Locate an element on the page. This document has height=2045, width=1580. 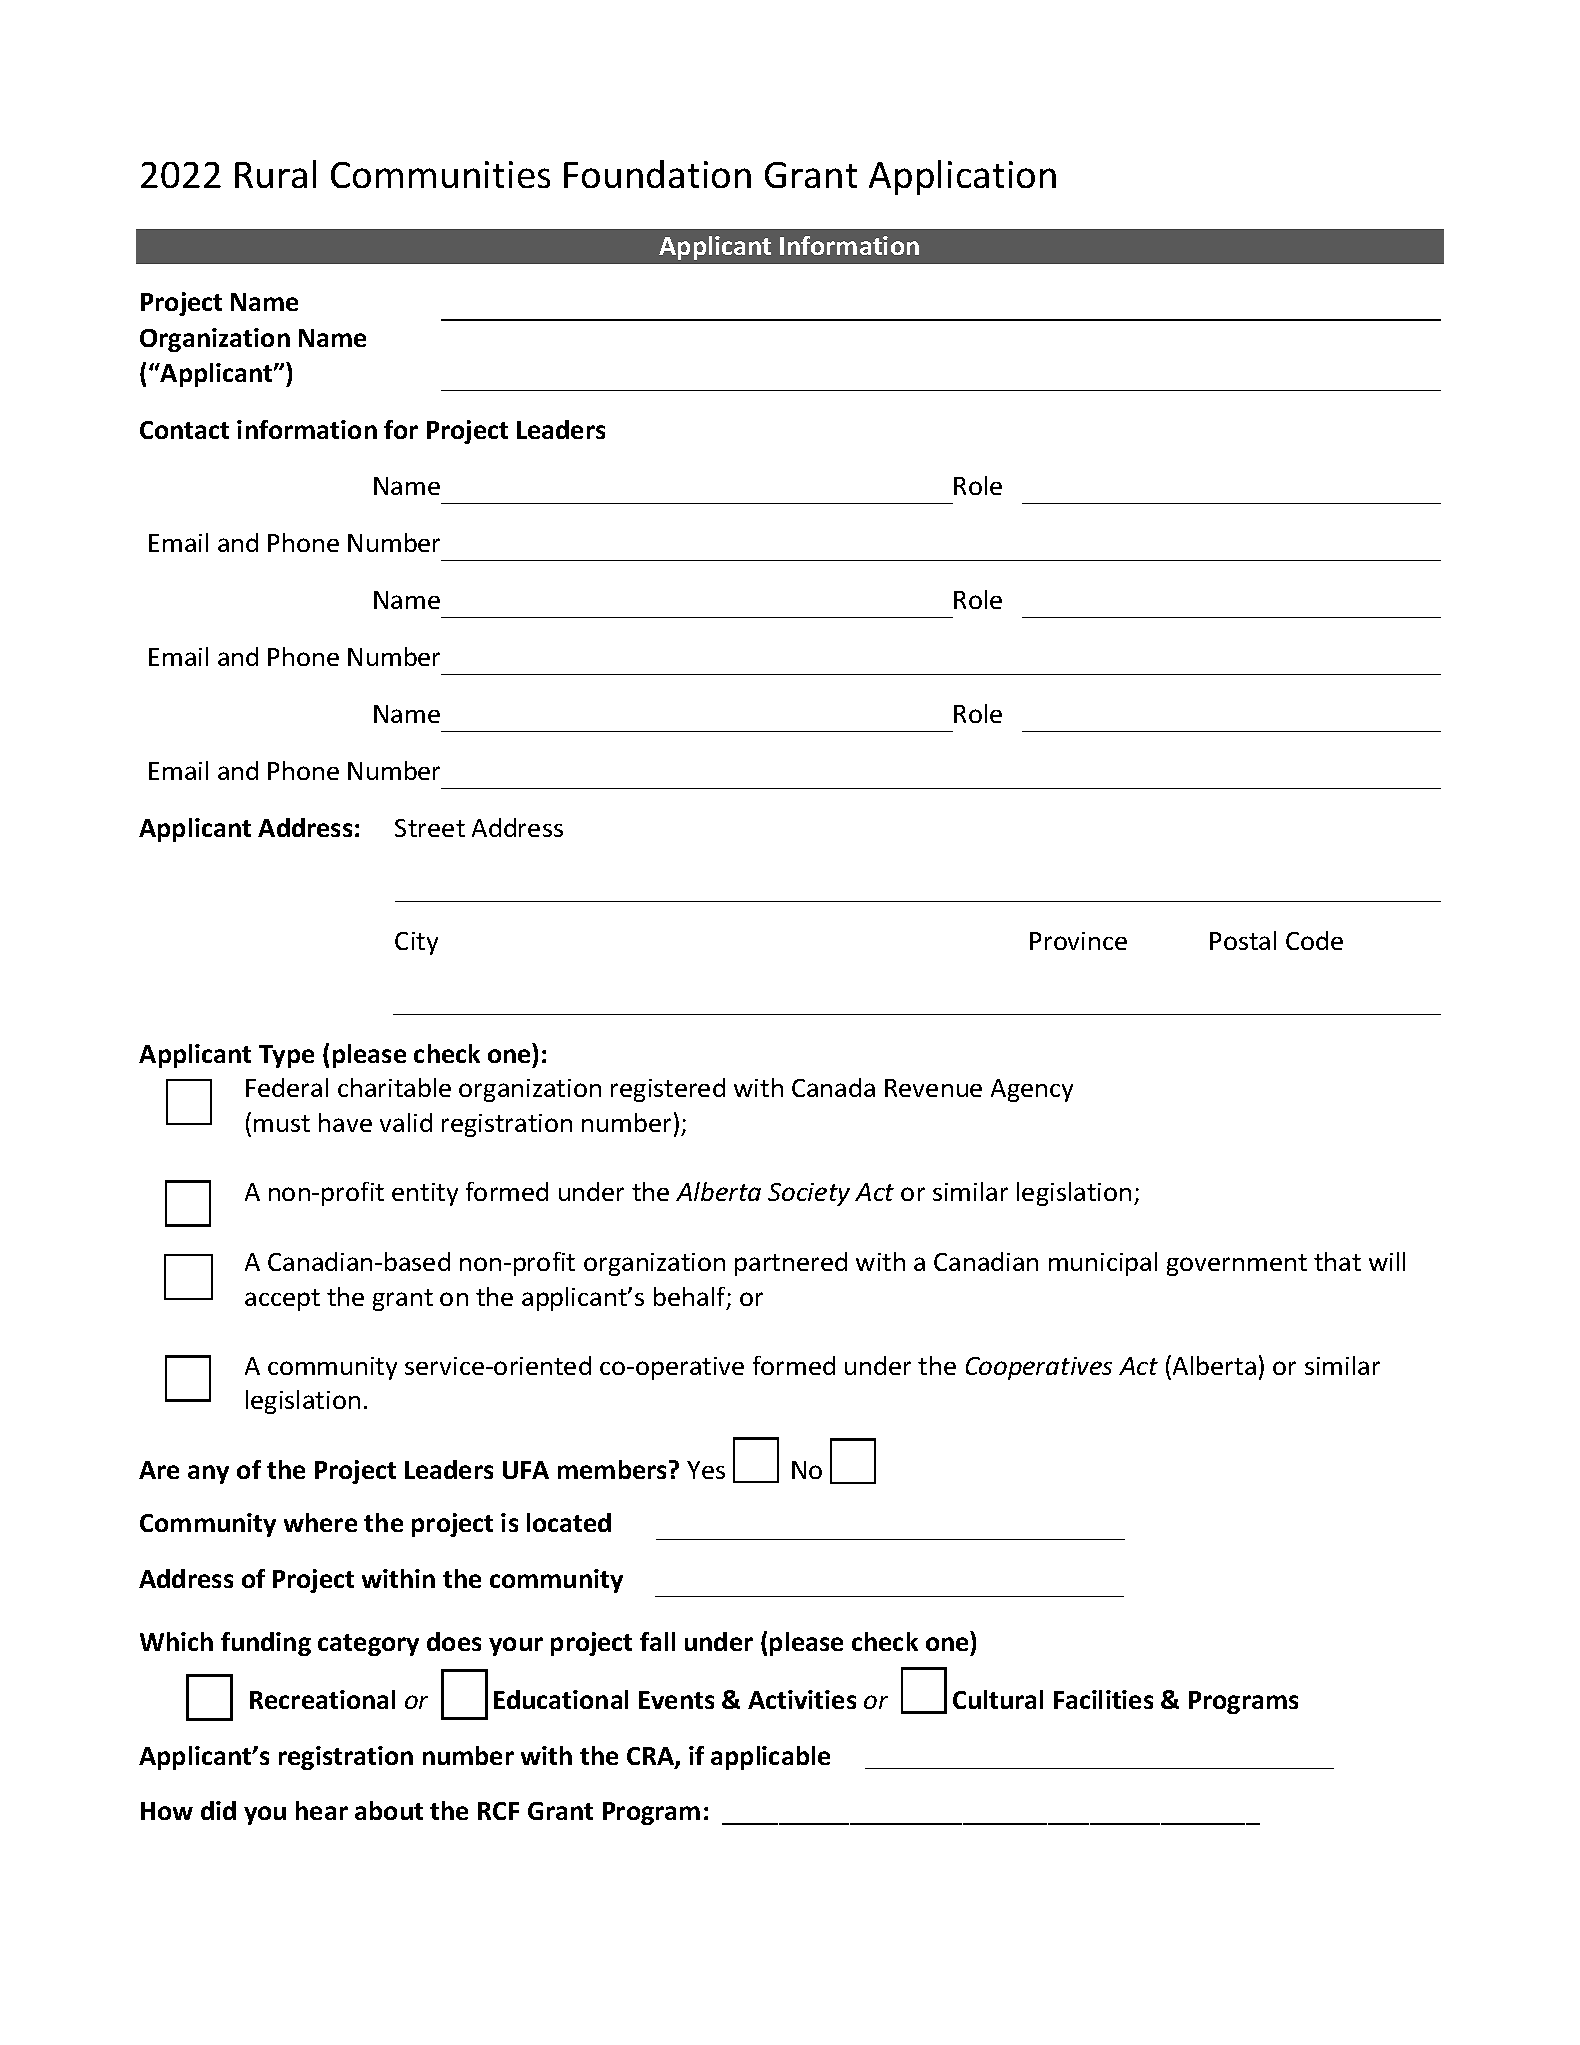
Rural is located at coordinates (275, 174).
